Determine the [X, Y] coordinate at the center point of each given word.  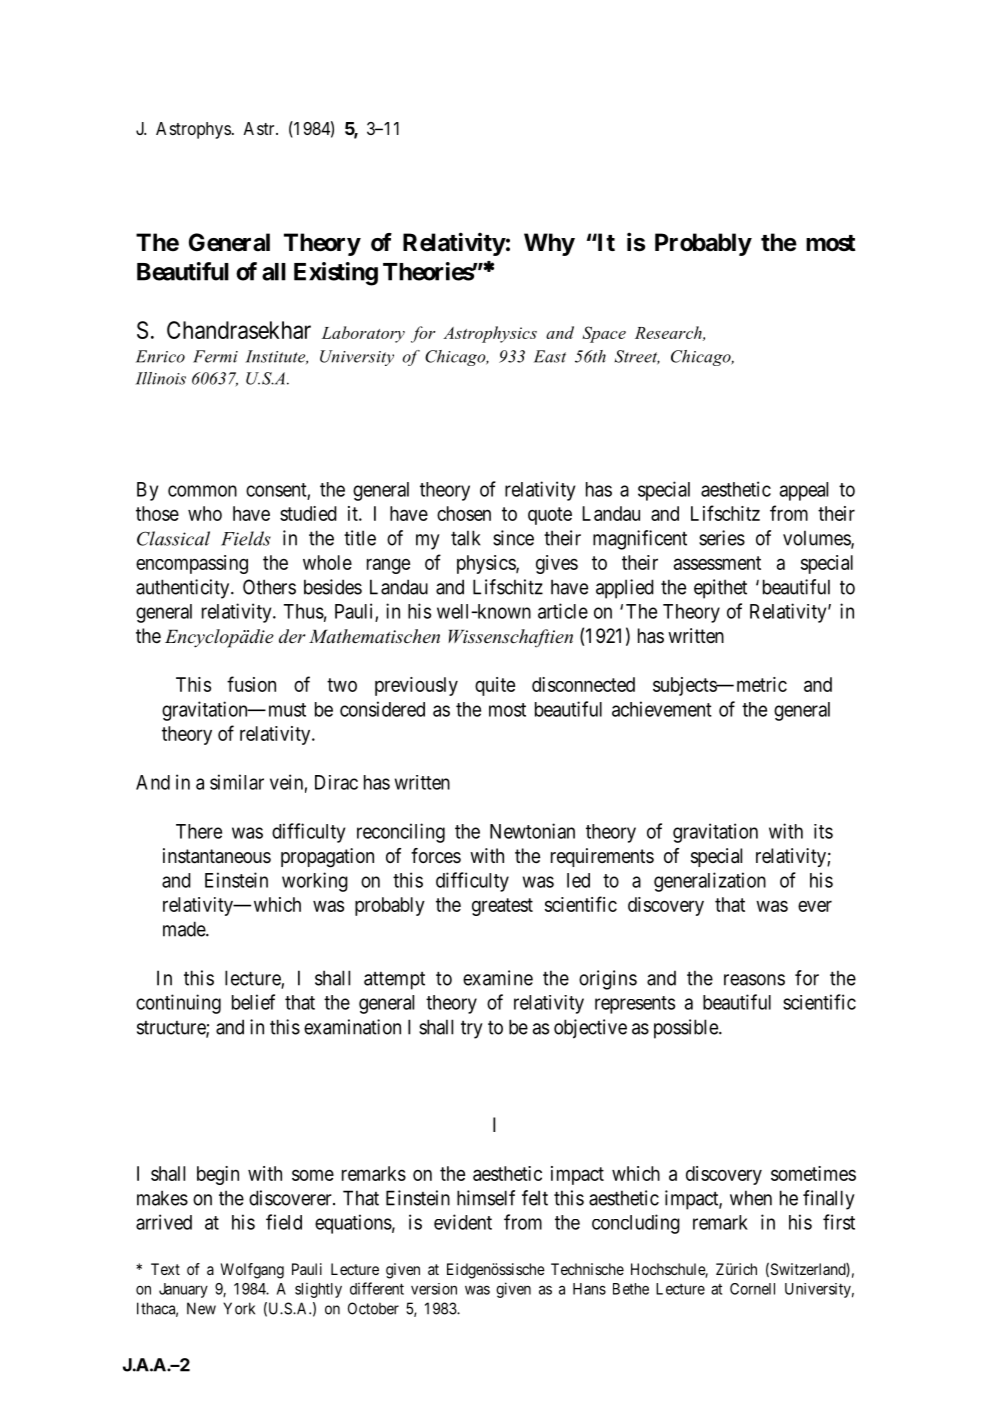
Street [637, 357]
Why [549, 244]
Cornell [752, 1289]
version [434, 1289]
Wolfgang [252, 1271]
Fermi [215, 356]
